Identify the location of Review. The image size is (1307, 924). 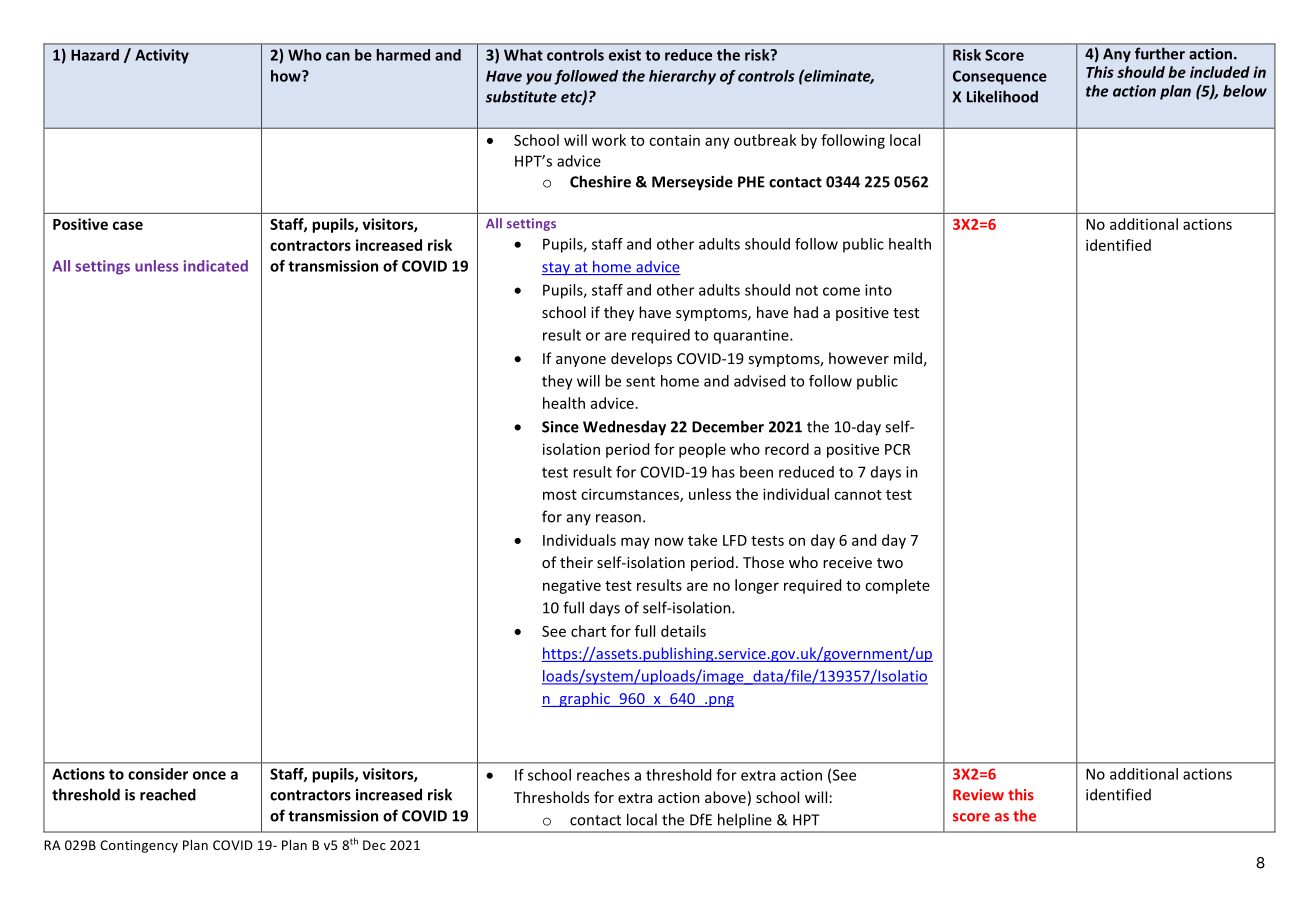
(978, 795).
